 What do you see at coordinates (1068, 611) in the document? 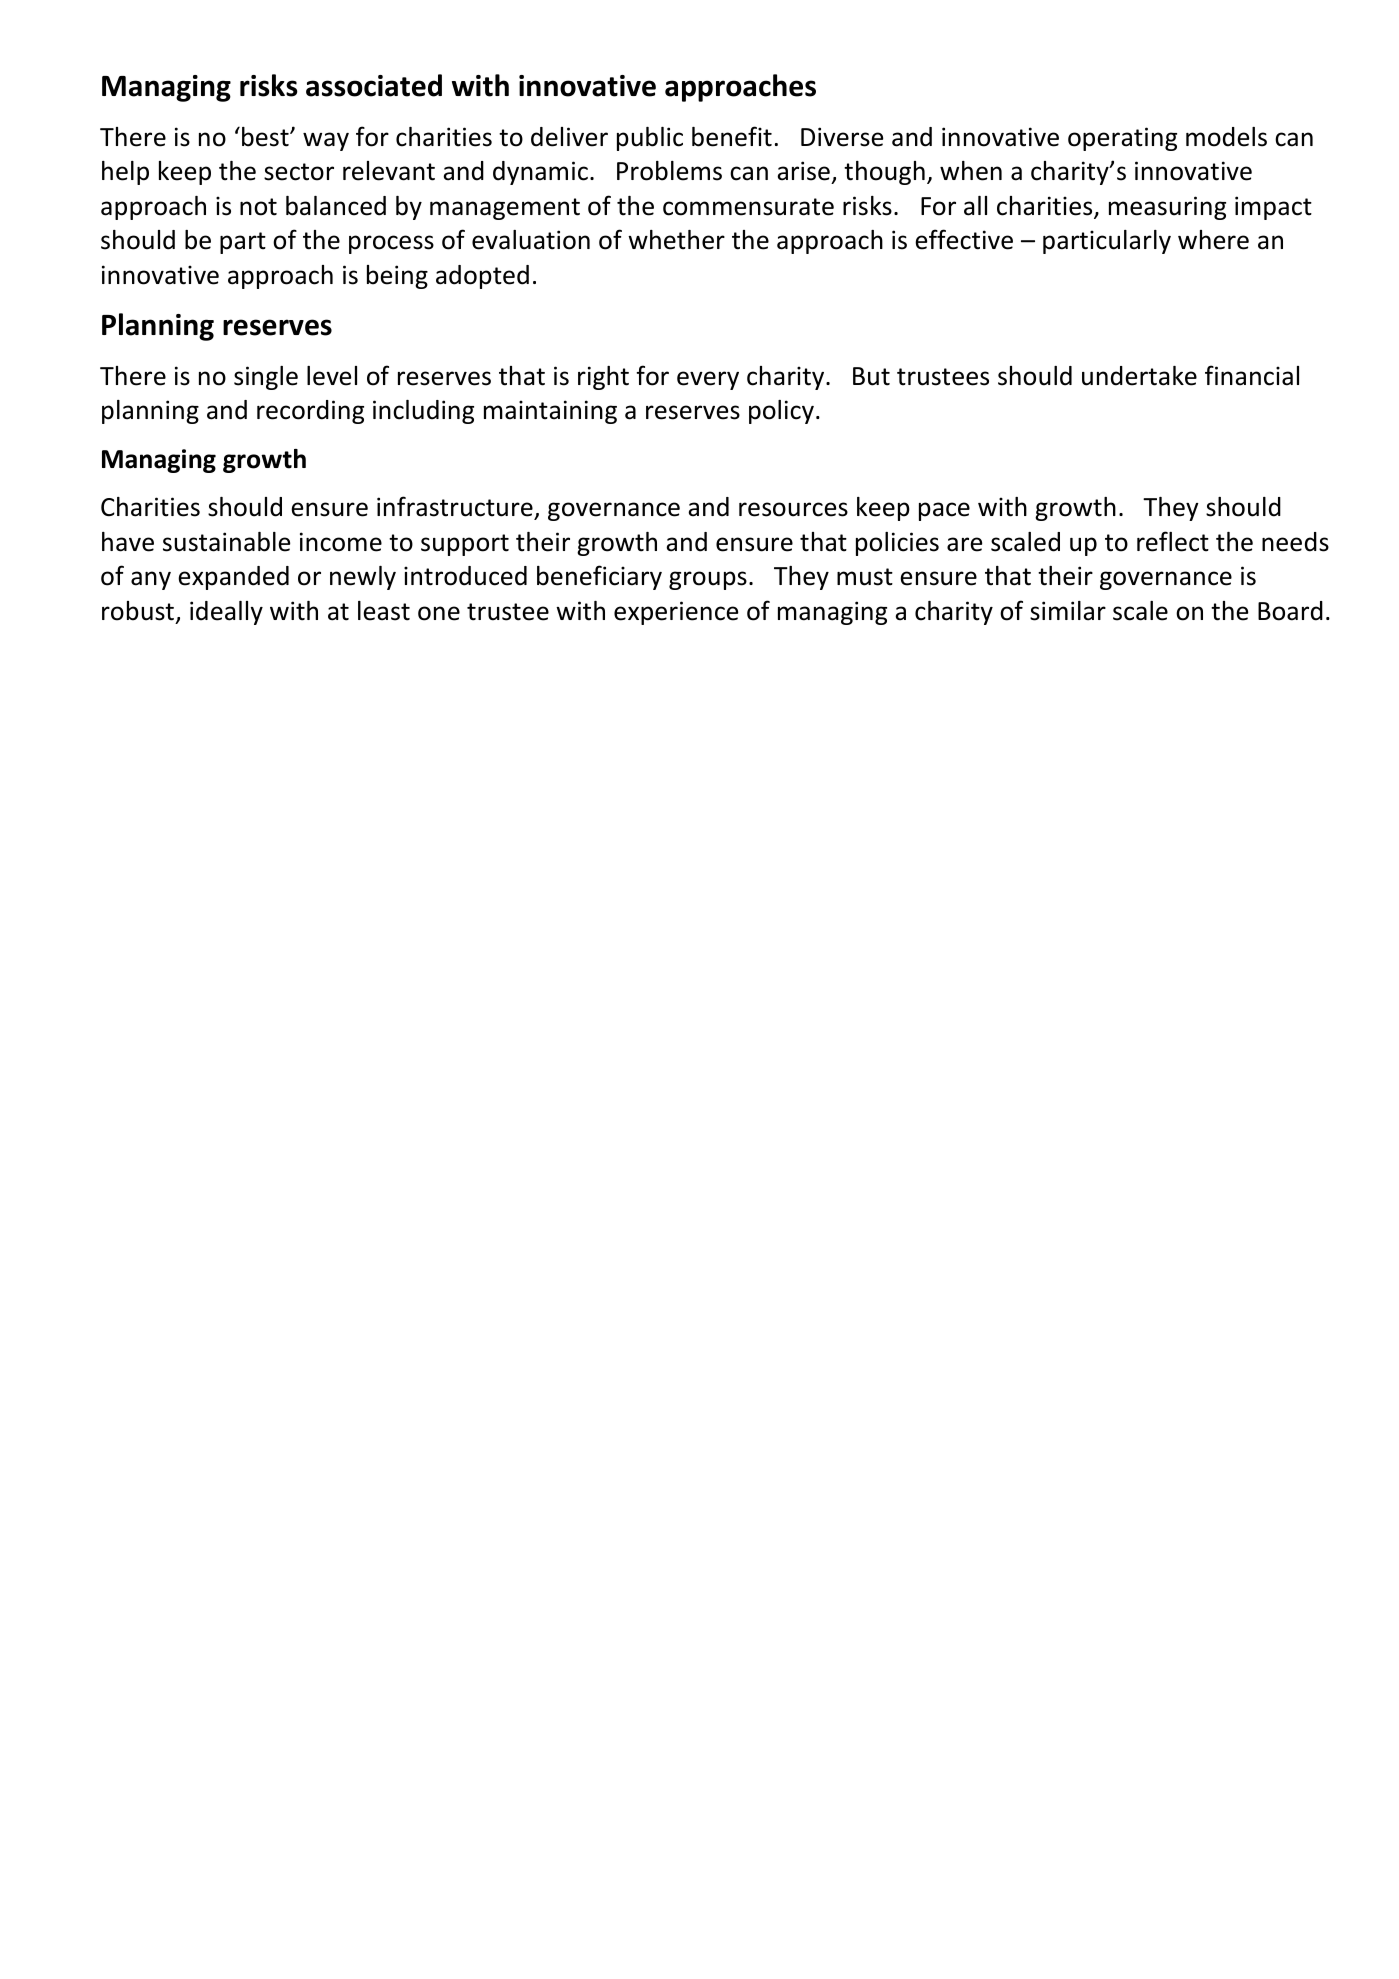
I see `similar` at bounding box center [1068, 611].
